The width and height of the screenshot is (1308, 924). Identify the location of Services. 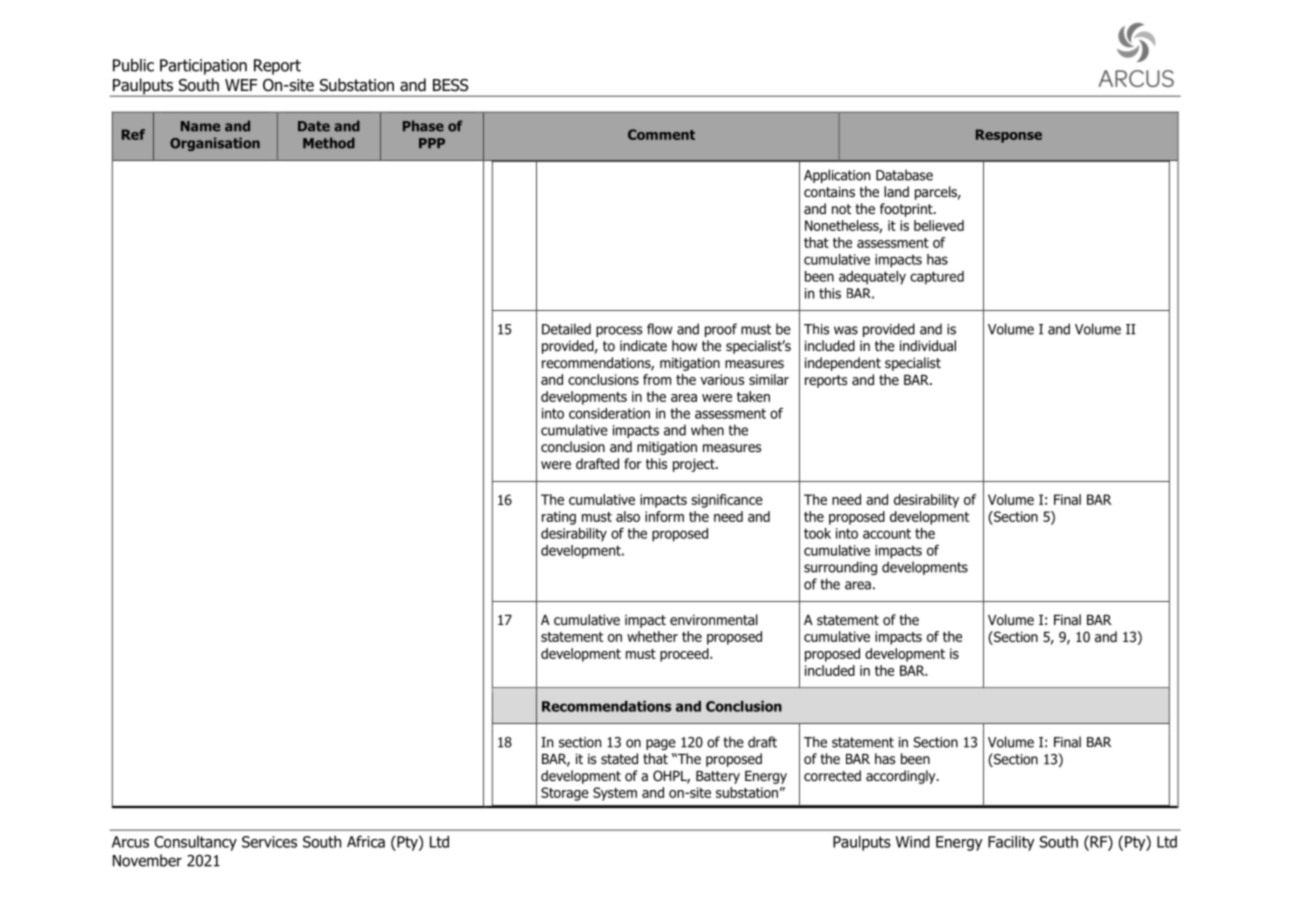
(269, 842).
